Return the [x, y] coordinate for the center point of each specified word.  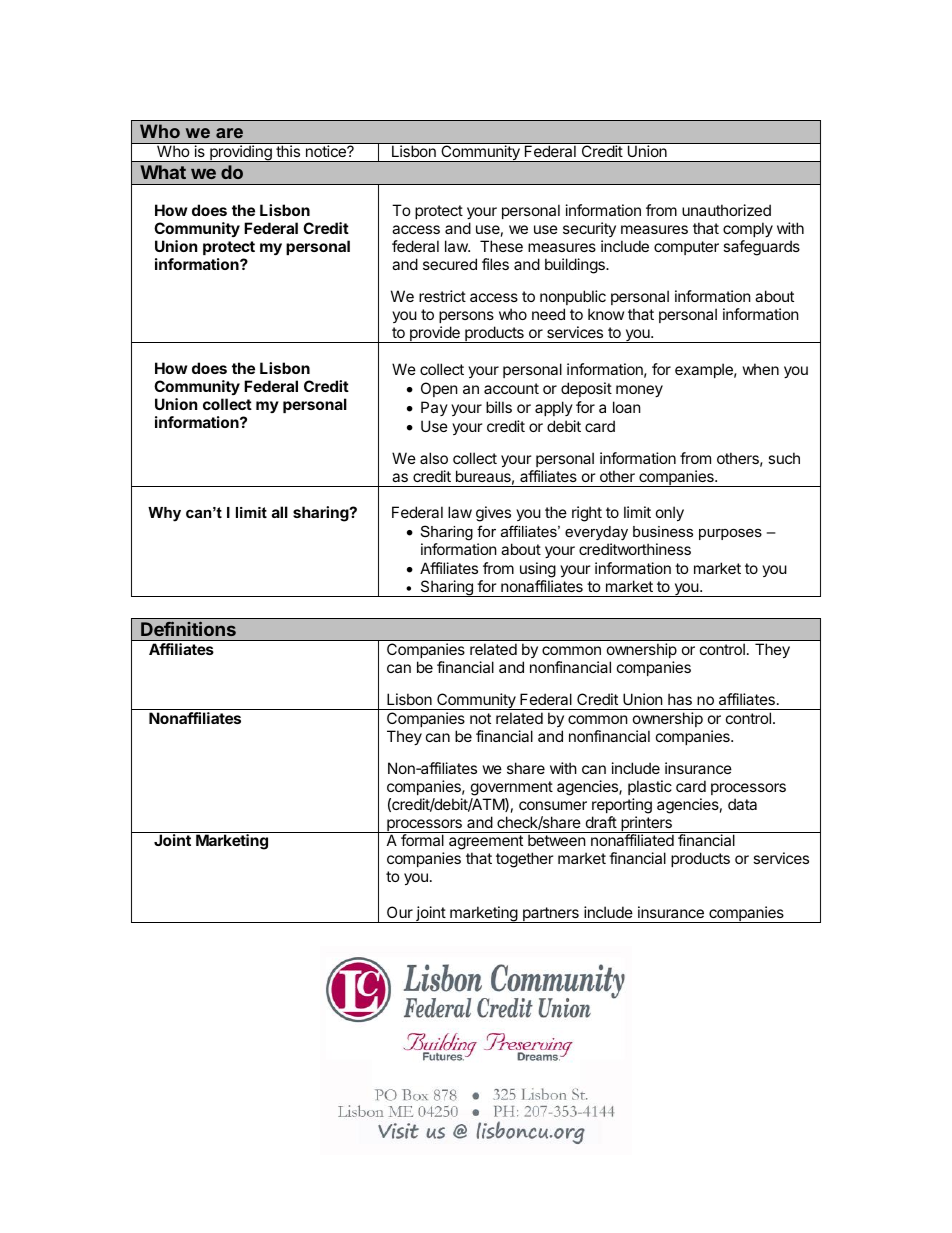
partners [551, 915]
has [680, 699]
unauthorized [726, 210]
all [280, 512]
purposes [730, 534]
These [501, 246]
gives [493, 514]
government [512, 788]
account [511, 388]
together [525, 860]
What [163, 172]
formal [422, 840]
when [761, 369]
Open [439, 389]
